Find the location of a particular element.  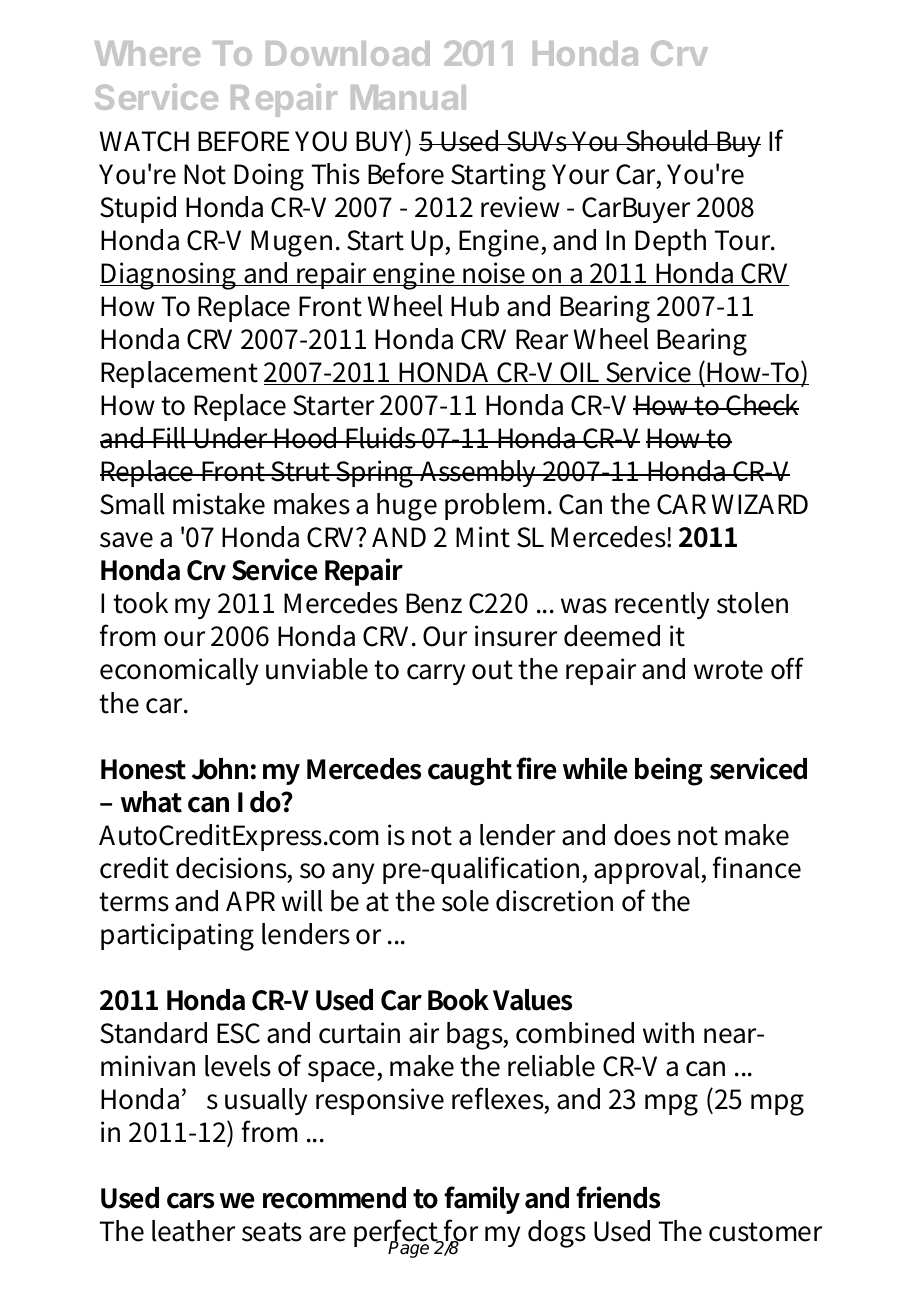

sole is located at coordinates (465, 901).
